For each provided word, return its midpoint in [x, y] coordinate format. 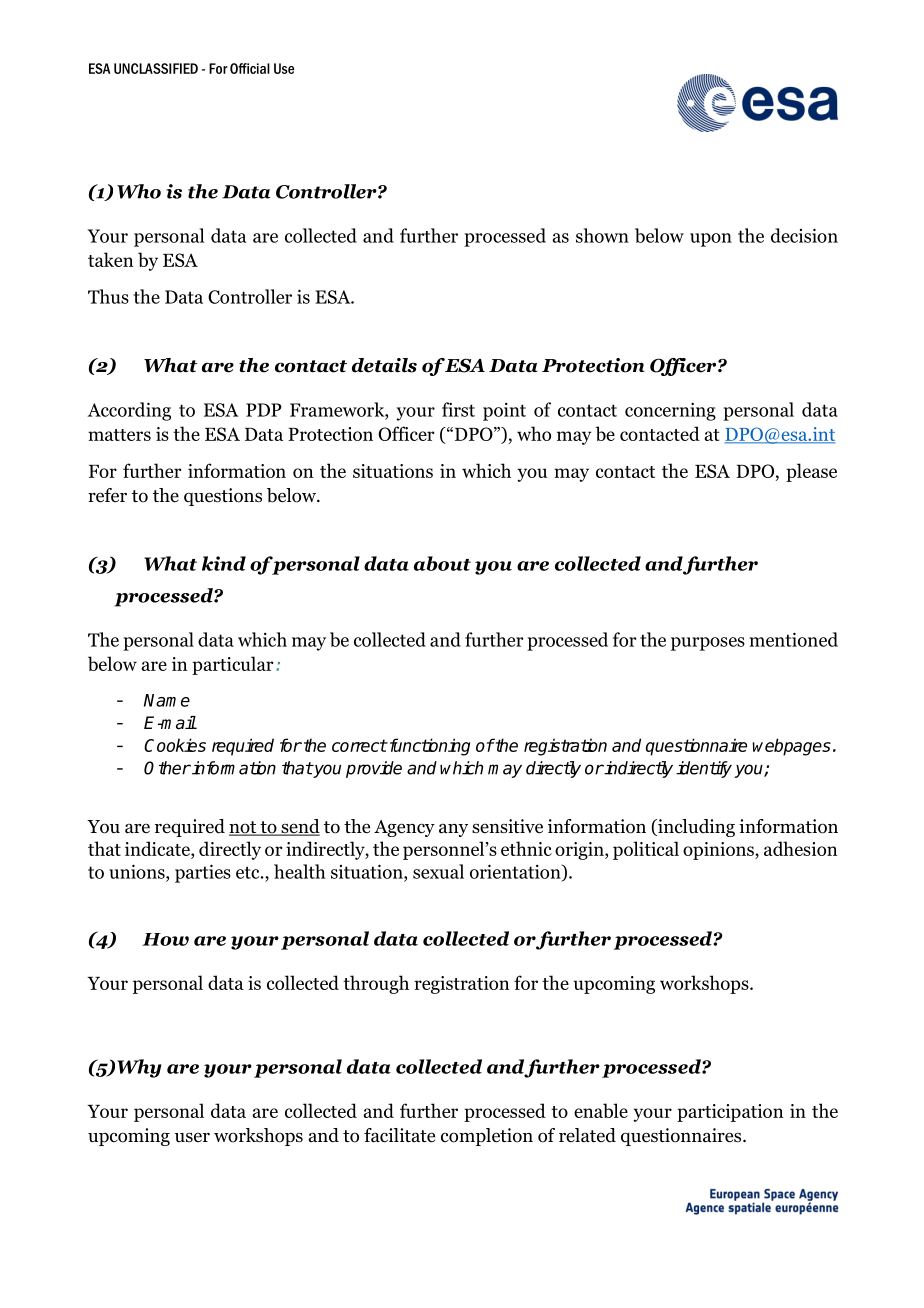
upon [711, 240]
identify [704, 769]
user [192, 1138]
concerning [670, 411]
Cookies [175, 745]
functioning [428, 747]
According [129, 411]
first [458, 409]
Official [250, 68]
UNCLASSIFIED [156, 68]
